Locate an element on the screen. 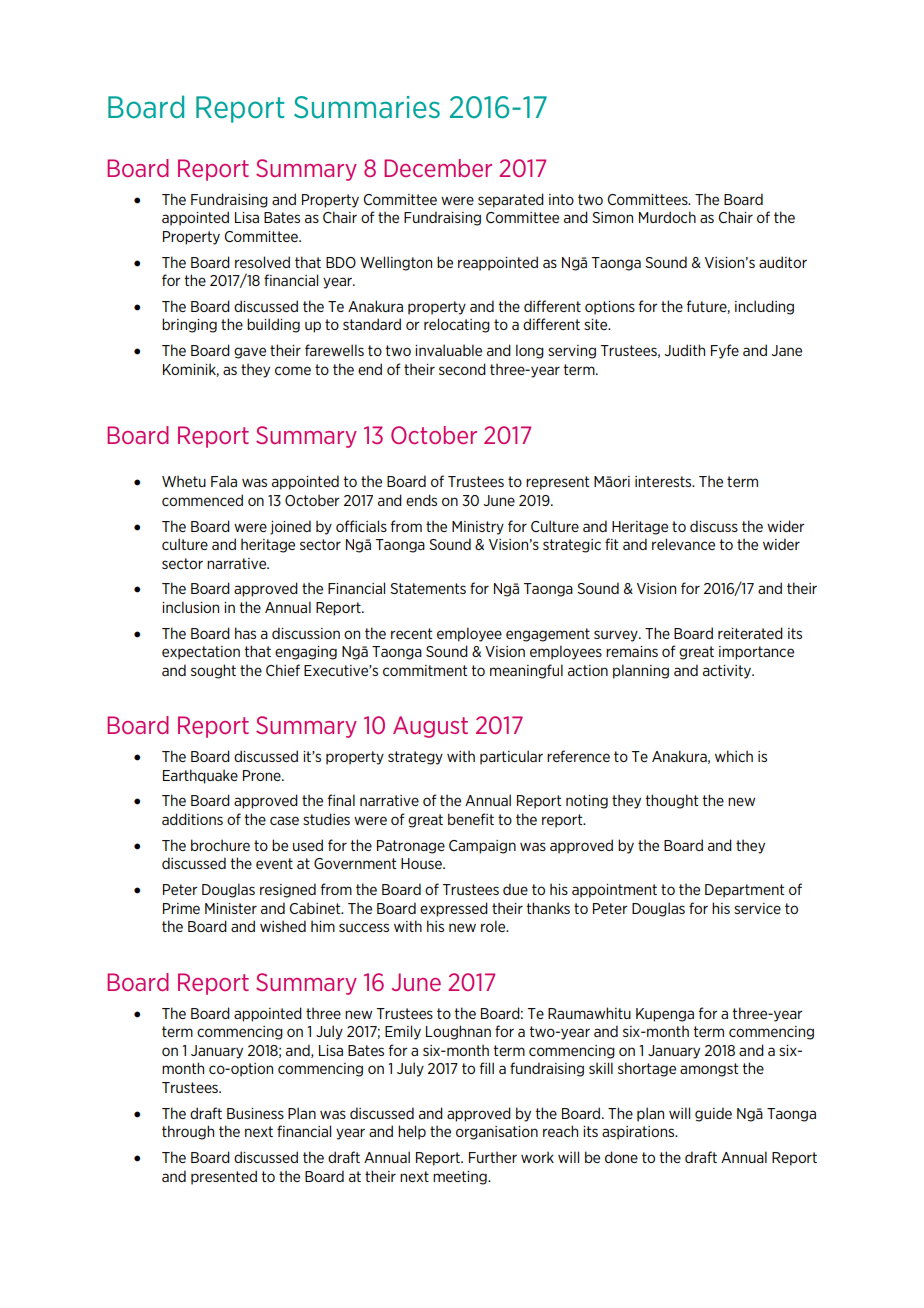 This screenshot has height=1308, width=924. has is located at coordinates (245, 633).
